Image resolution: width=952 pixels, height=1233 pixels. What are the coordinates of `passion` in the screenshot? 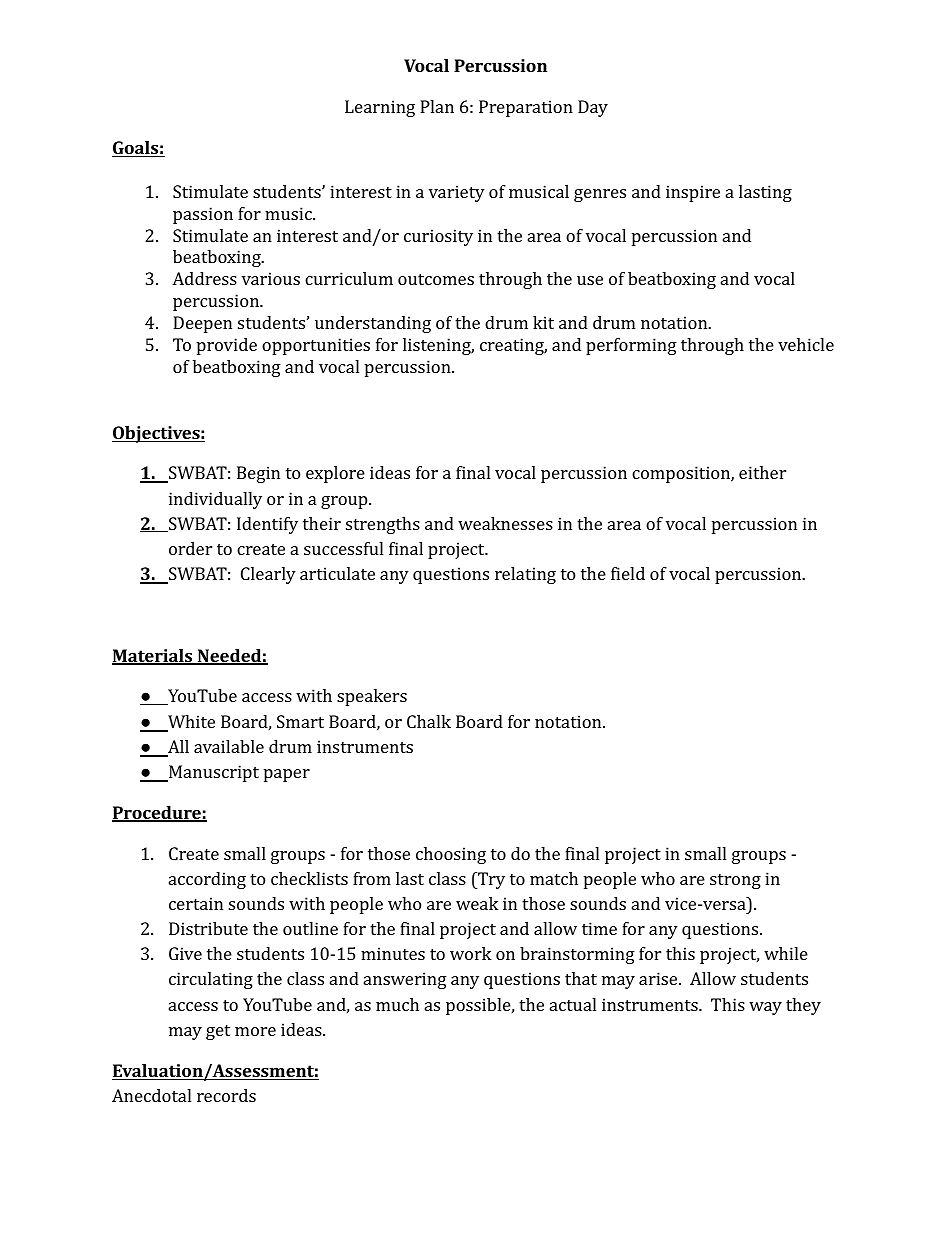 It's located at (203, 215).
